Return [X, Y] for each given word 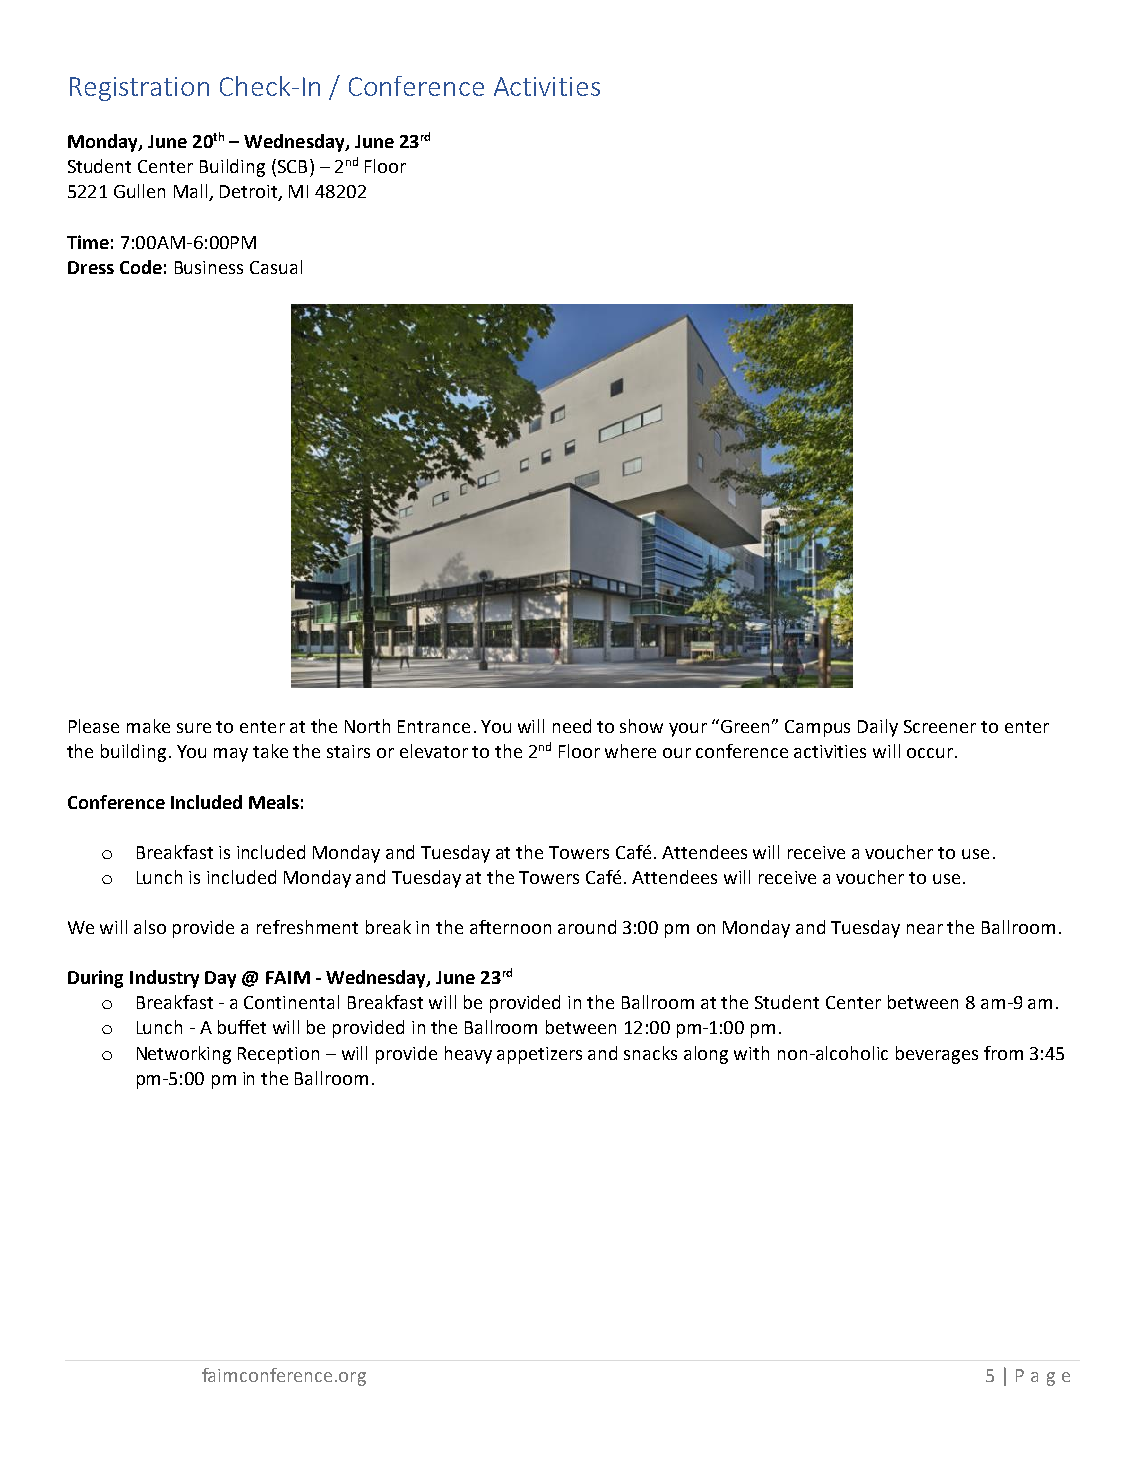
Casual [276, 267]
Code [141, 267]
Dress [91, 267]
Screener [940, 726]
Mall [192, 192]
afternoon [510, 927]
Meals [274, 802]
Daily [878, 728]
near [925, 929]
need [572, 726]
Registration [139, 89]
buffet [242, 1027]
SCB [291, 167]
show [641, 726]
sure [194, 728]
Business [209, 267]
